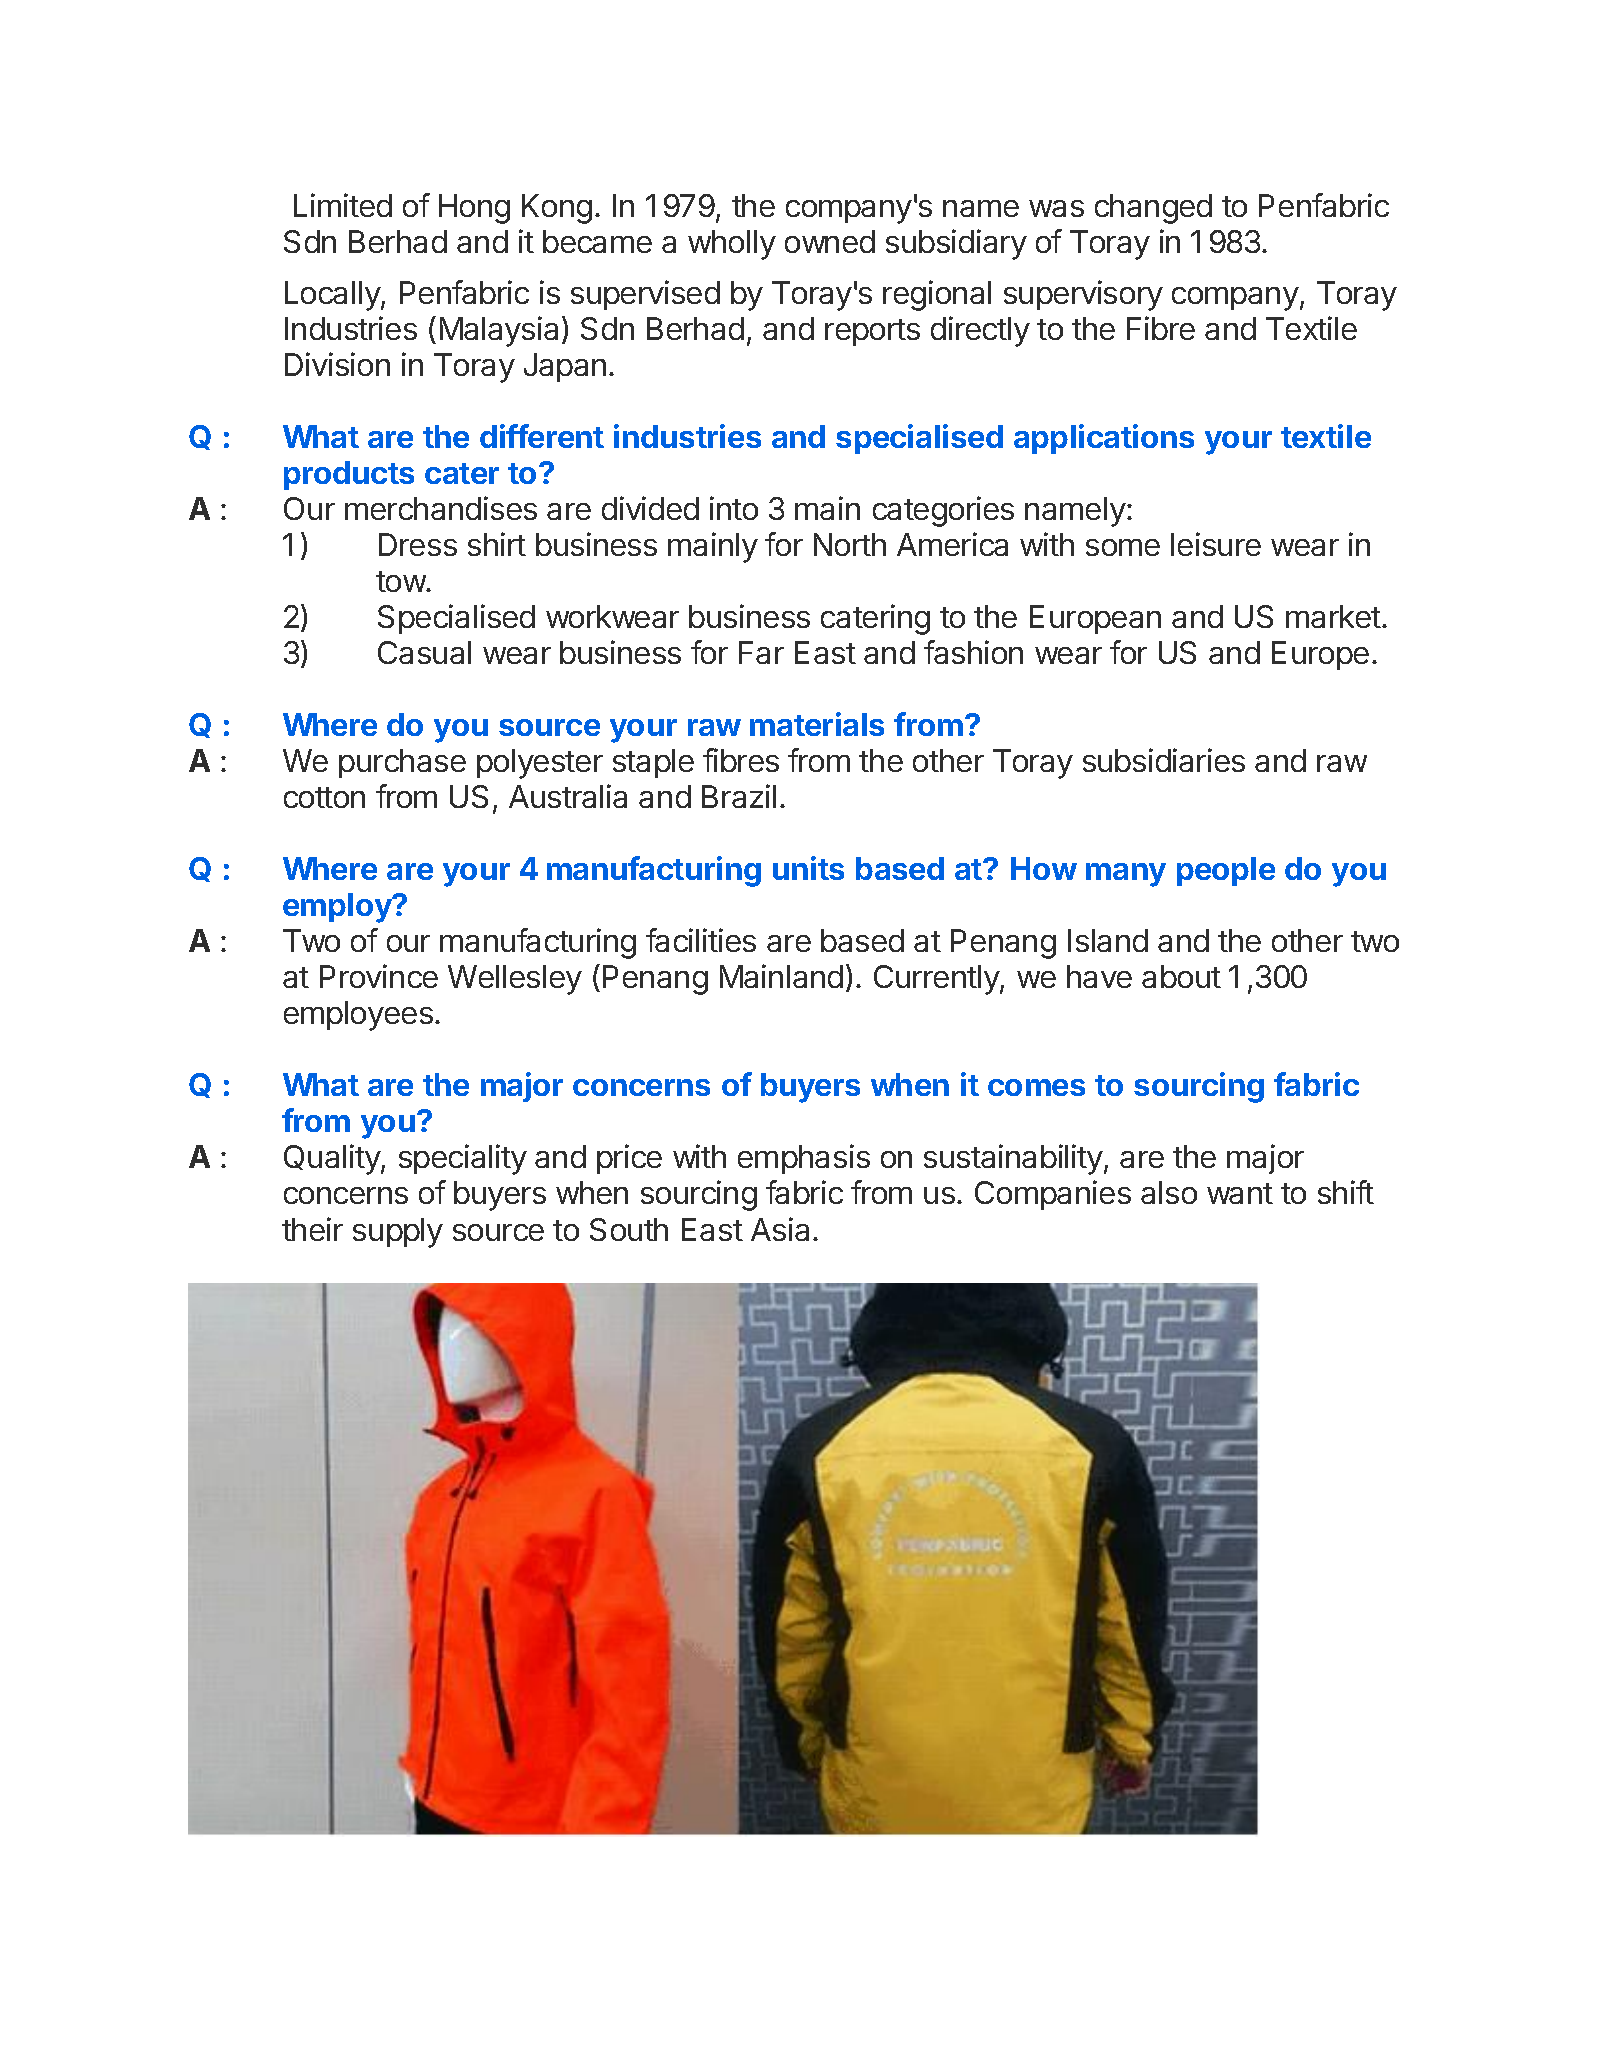 This document has width=1598, height=2067. Describe the element at coordinates (850, 544) in the document. I see `North` at that location.
